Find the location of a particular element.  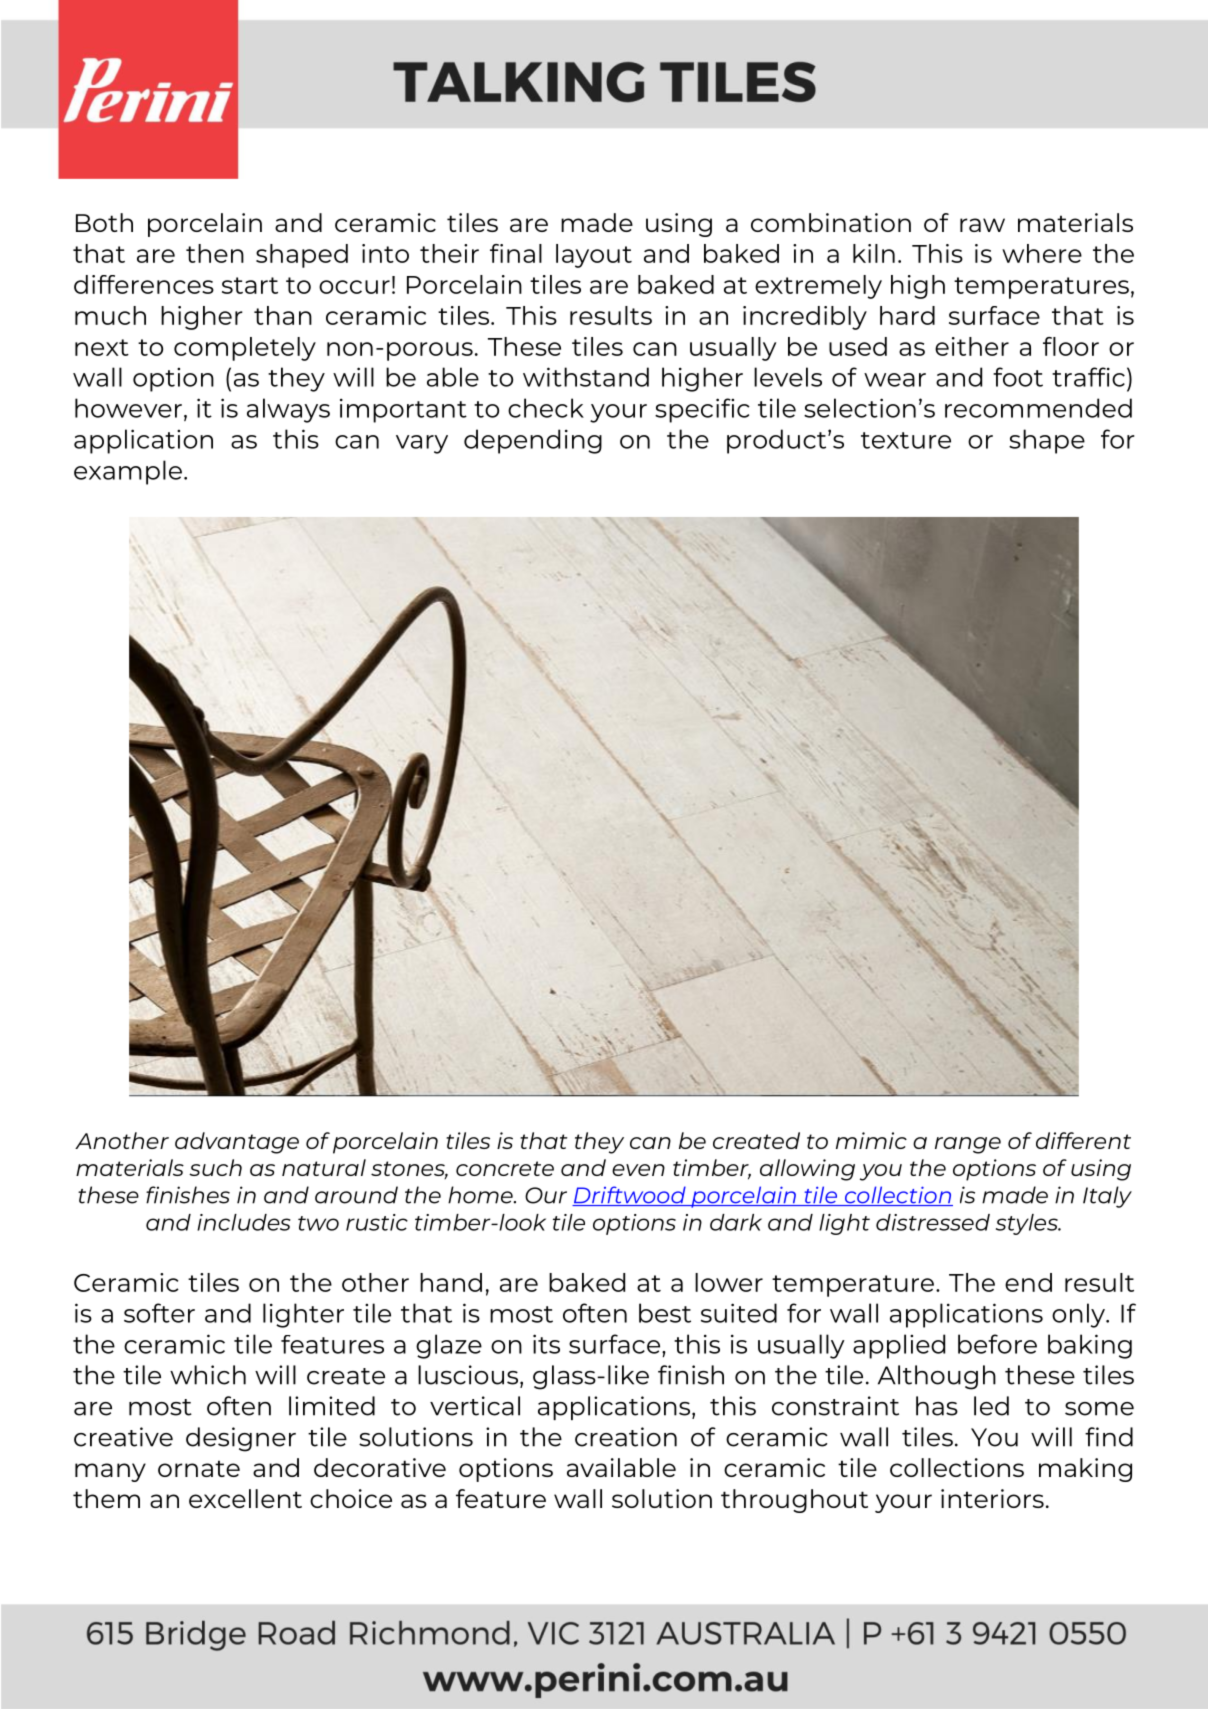

texture is located at coordinates (906, 440).
